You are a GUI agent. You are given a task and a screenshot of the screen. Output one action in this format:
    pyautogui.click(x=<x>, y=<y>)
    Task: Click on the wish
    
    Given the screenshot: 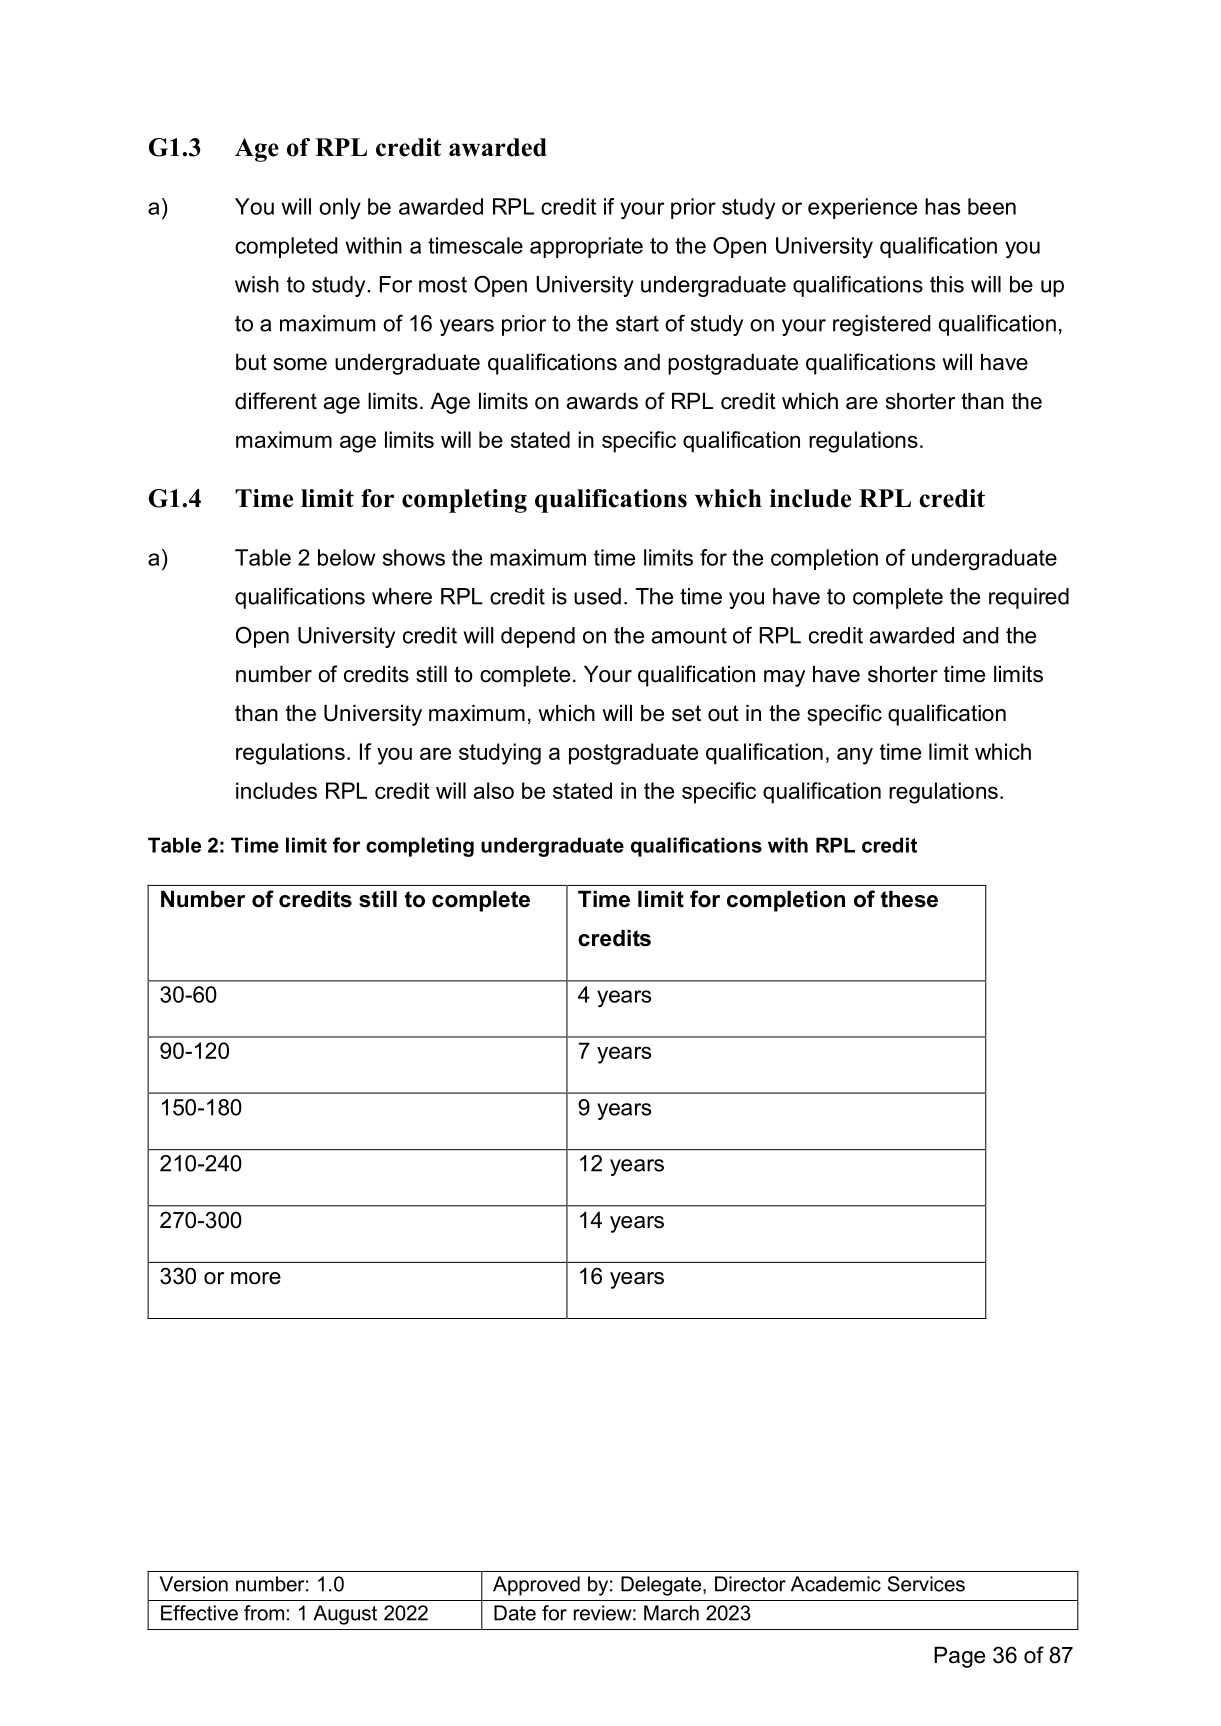 What is the action you would take?
    pyautogui.click(x=257, y=284)
